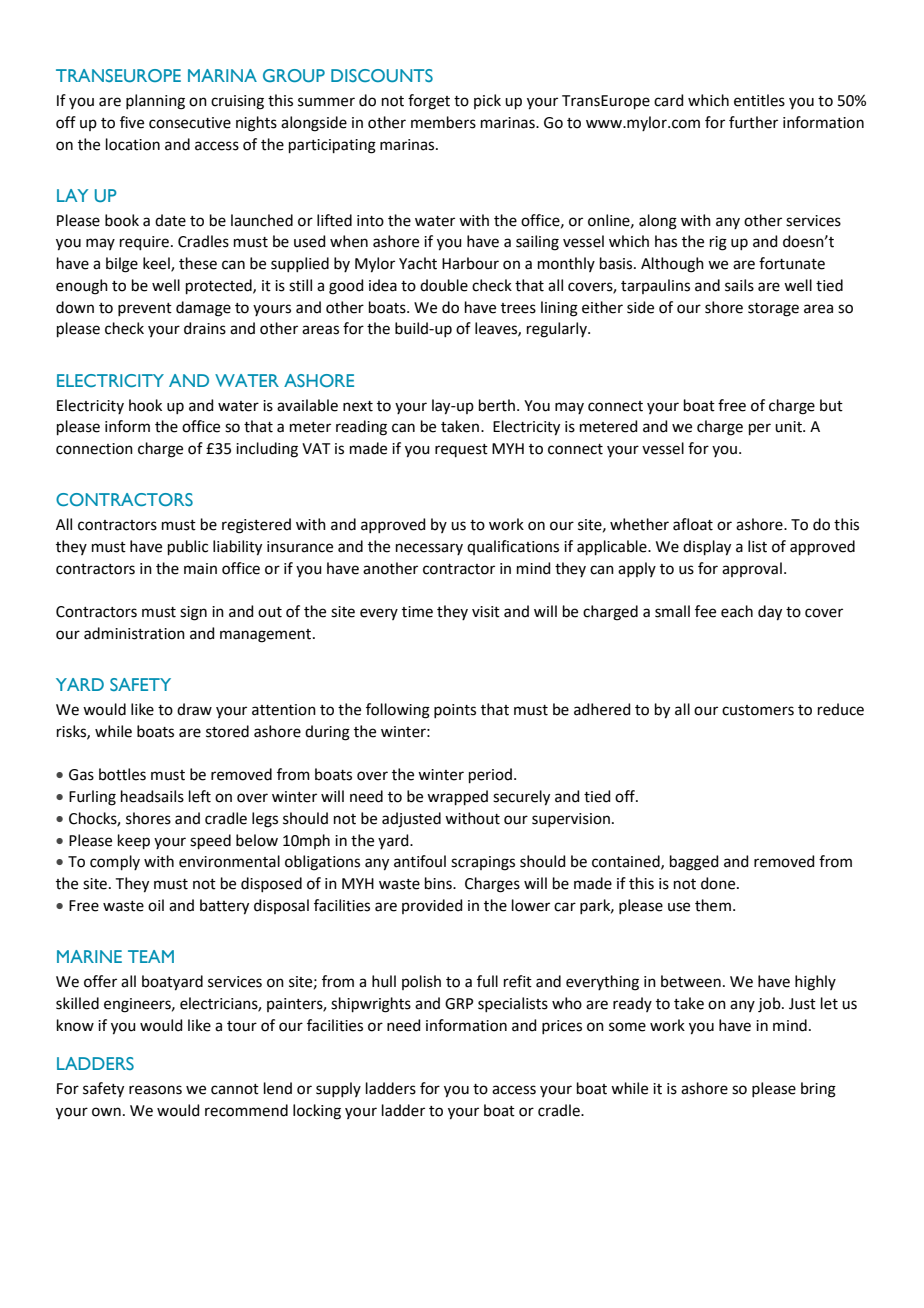 The width and height of the document is (924, 1308). What do you see at coordinates (789, 427) in the document?
I see `unit` at bounding box center [789, 427].
